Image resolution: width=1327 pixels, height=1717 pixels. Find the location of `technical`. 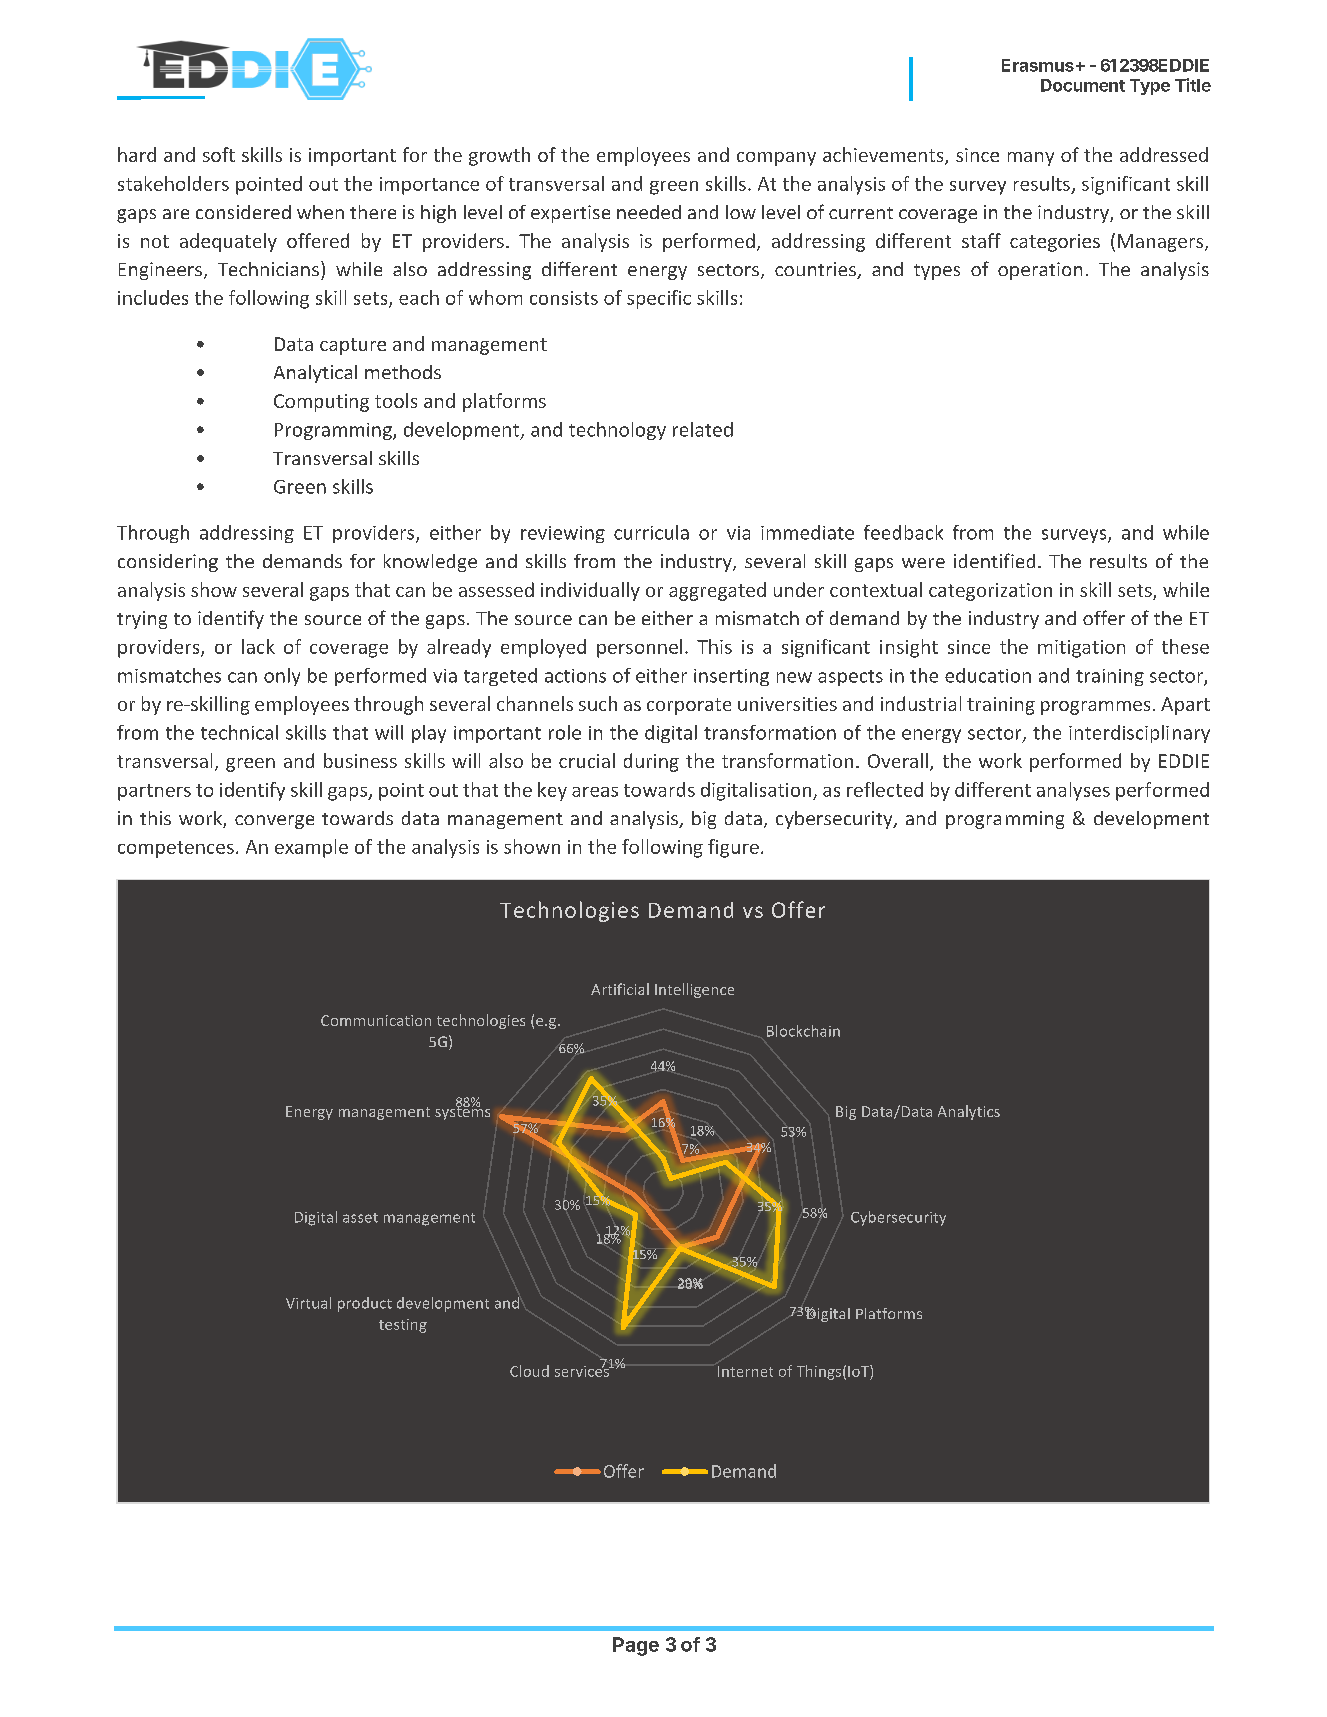

technical is located at coordinates (239, 732).
